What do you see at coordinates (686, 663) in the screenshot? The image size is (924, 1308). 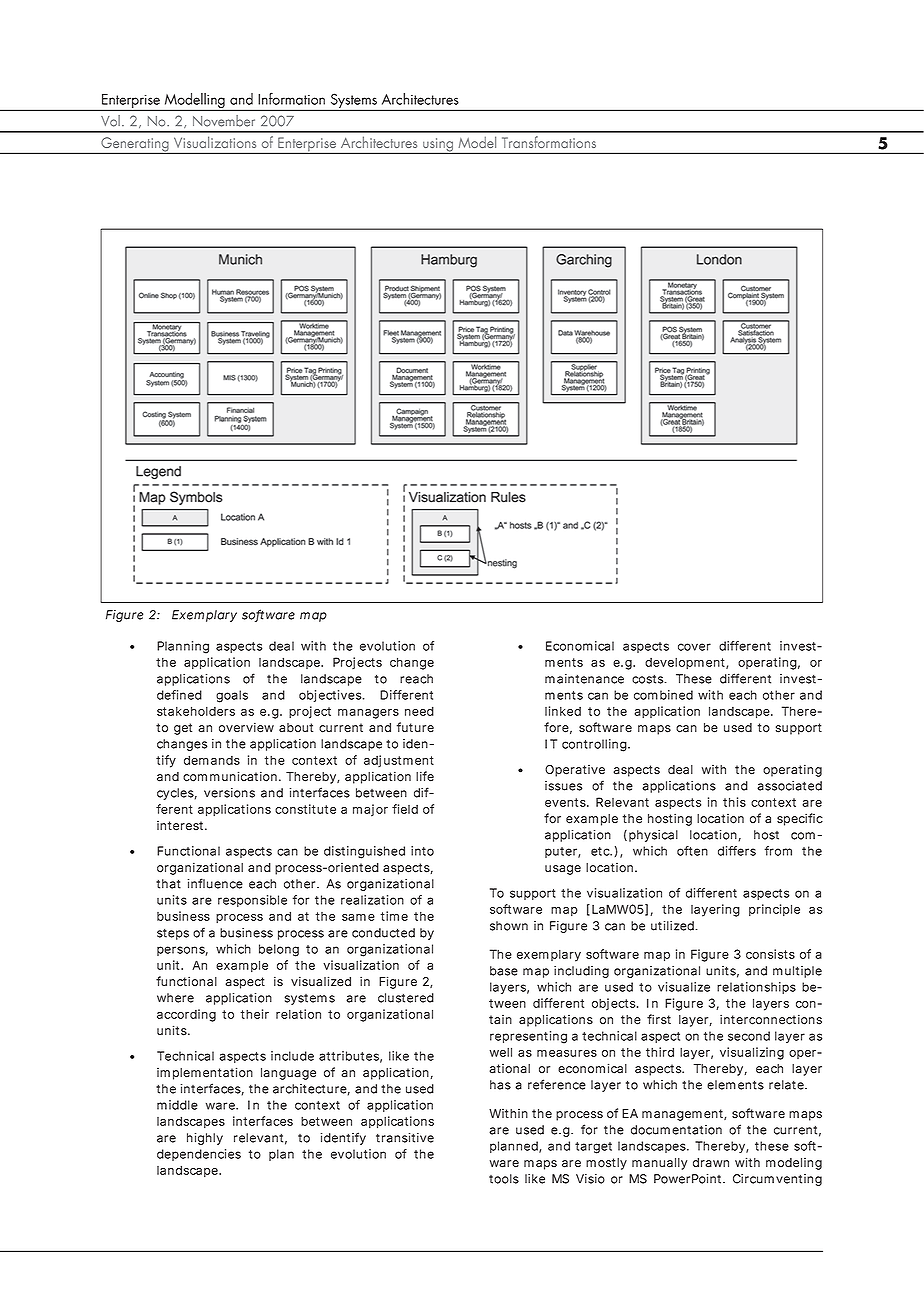 I see `development` at bounding box center [686, 663].
